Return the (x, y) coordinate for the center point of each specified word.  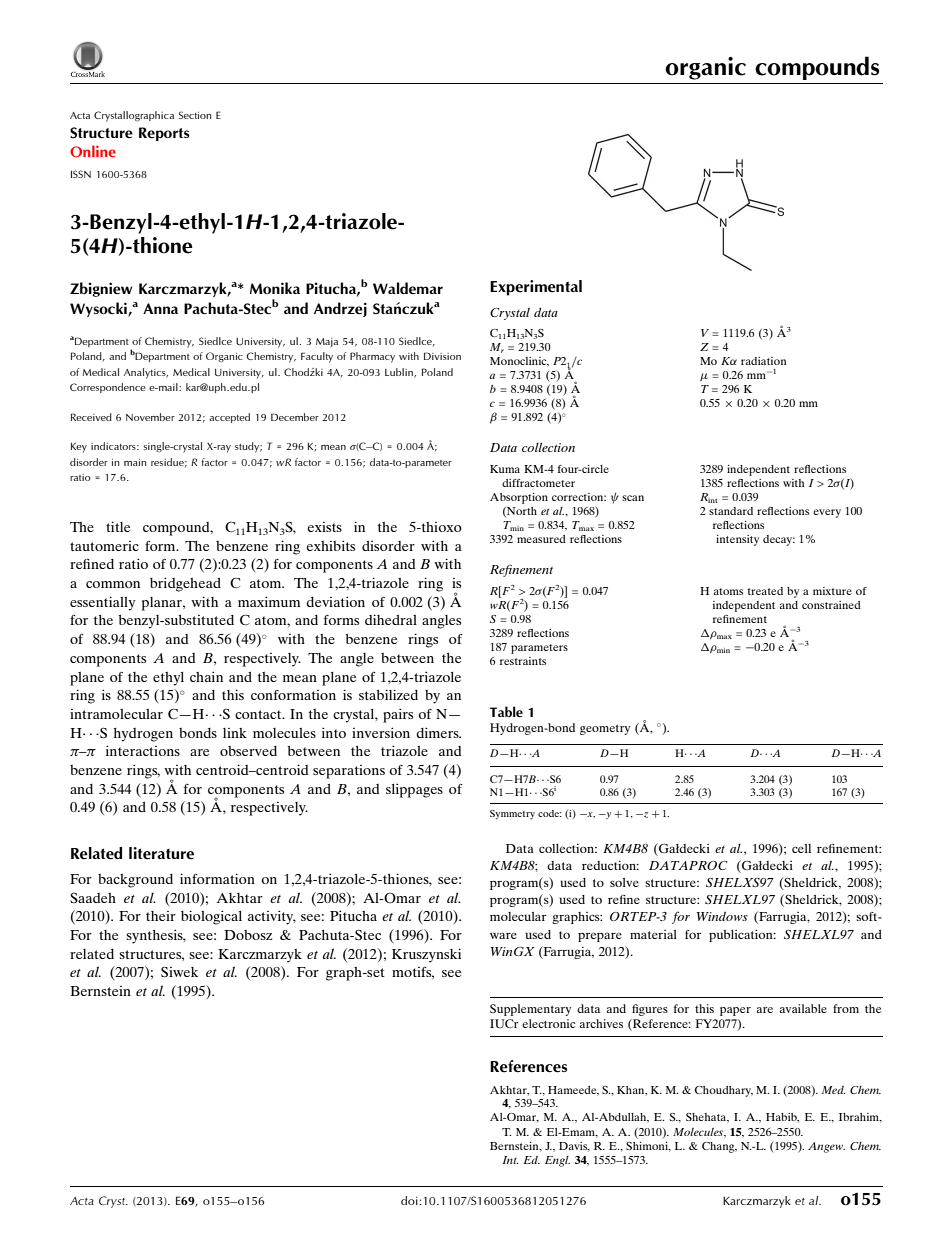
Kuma (505, 469)
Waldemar (408, 288)
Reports (164, 134)
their (161, 916)
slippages (414, 790)
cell (801, 848)
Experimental (536, 288)
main (135, 462)
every (827, 513)
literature (161, 853)
